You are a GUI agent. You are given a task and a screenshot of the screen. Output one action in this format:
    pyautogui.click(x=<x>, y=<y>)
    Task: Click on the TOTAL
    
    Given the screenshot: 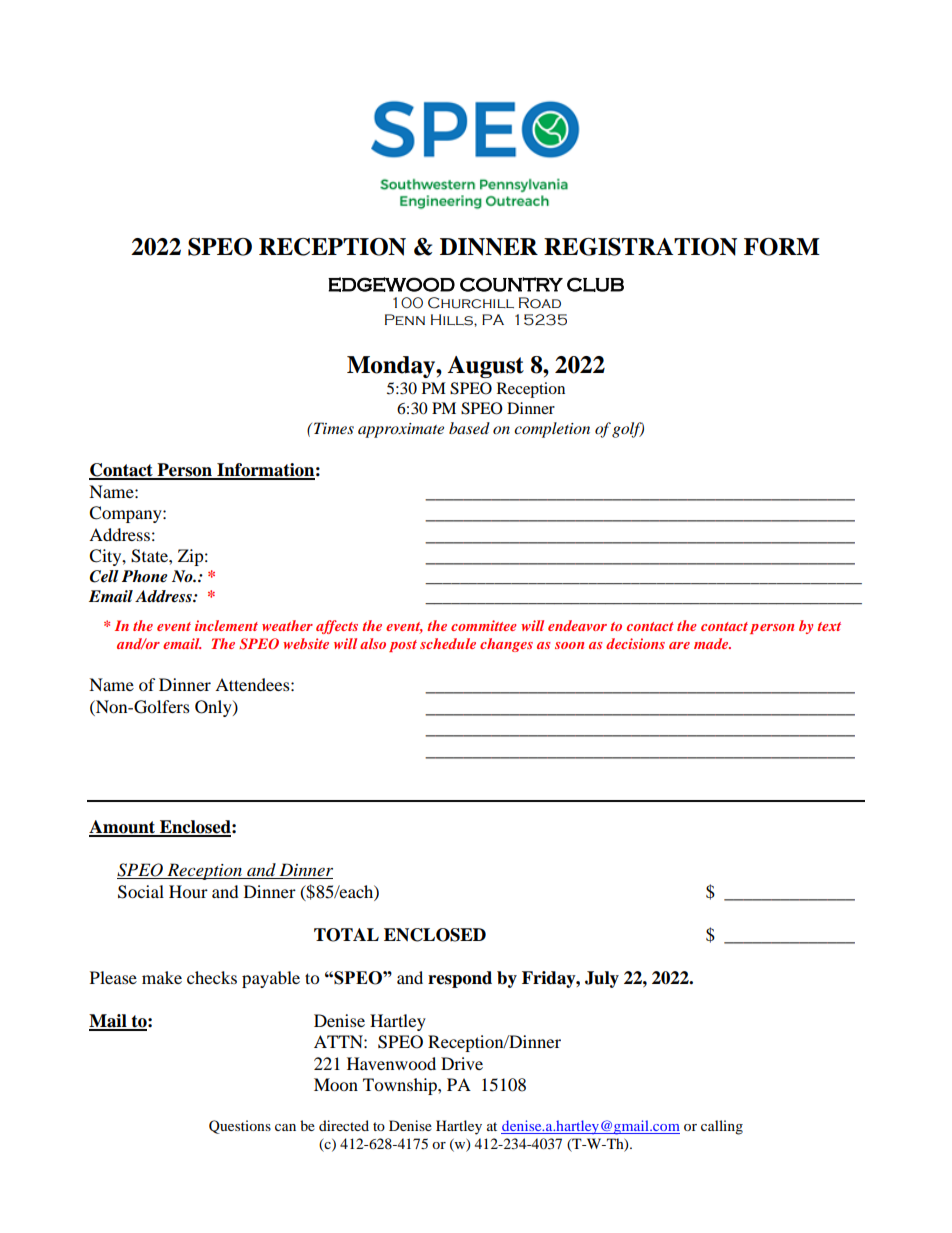 What is the action you would take?
    pyautogui.click(x=346, y=935)
